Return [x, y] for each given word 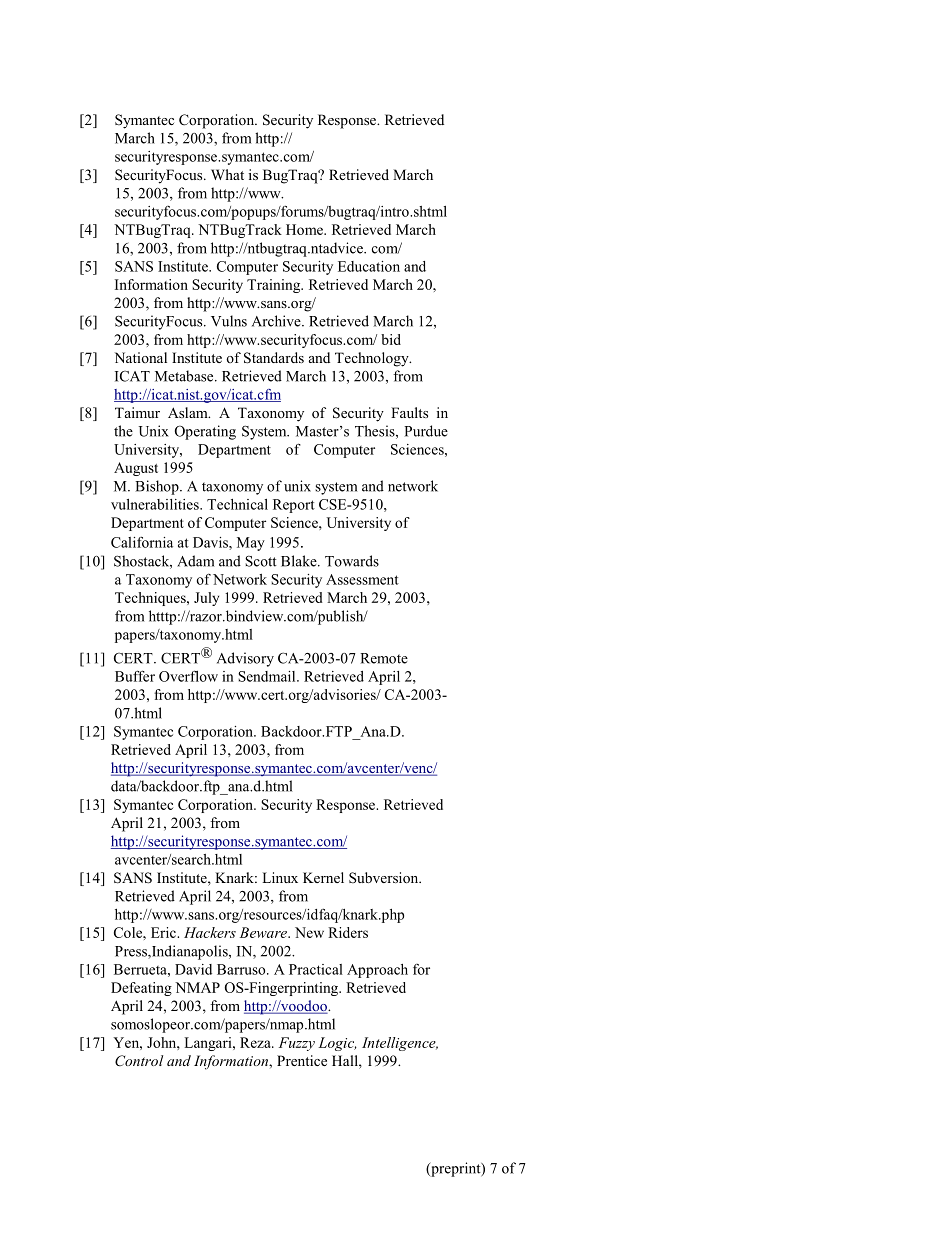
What [227, 174]
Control [139, 1061]
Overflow [188, 676]
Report [294, 506]
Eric [164, 932]
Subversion [385, 878]
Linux [280, 877]
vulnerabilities [156, 504]
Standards [274, 358]
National [141, 357]
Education [369, 266]
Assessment [362, 579]
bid [391, 339]
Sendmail [268, 676]
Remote [384, 658]
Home [305, 229]
